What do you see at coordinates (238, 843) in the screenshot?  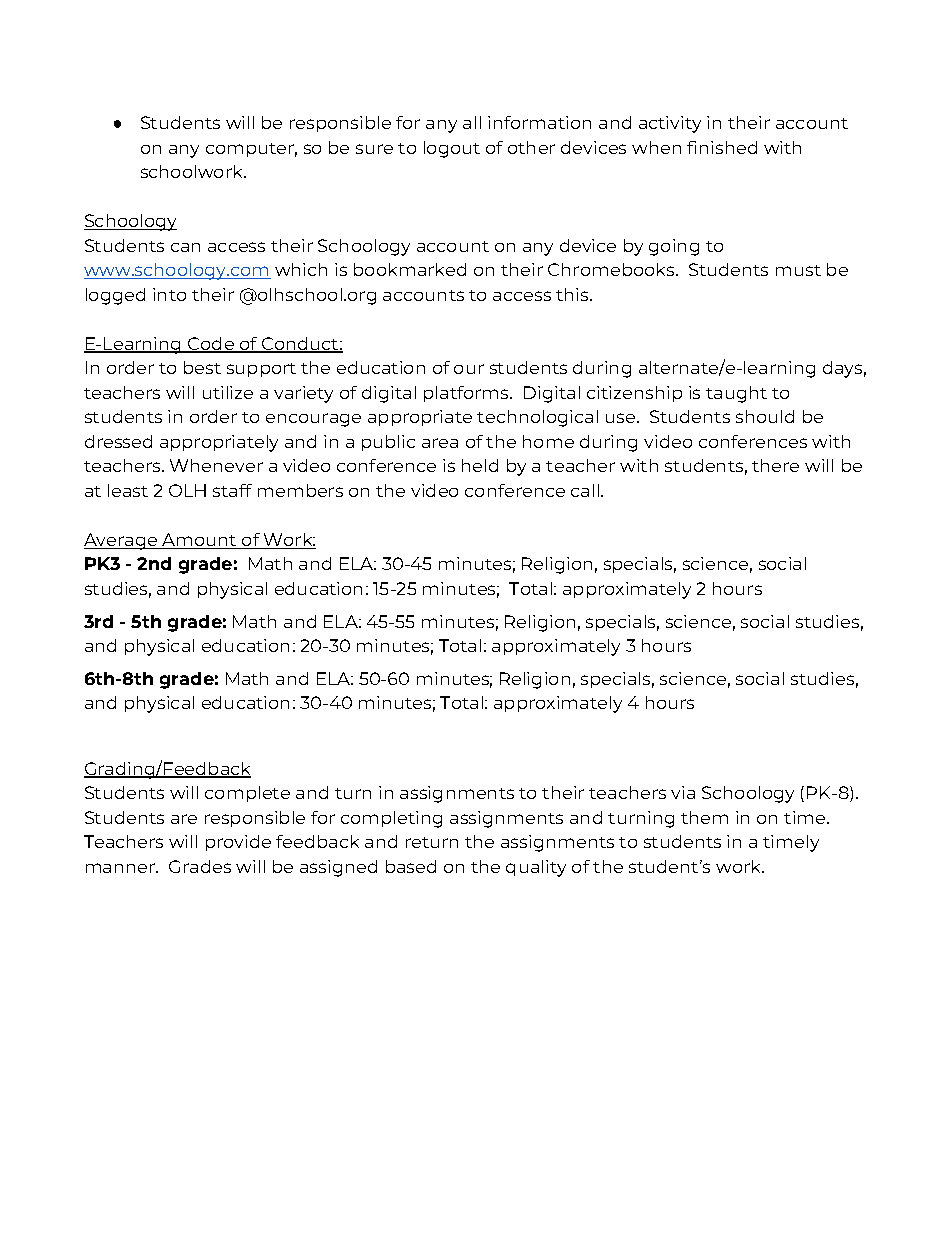 I see `provide` at bounding box center [238, 843].
